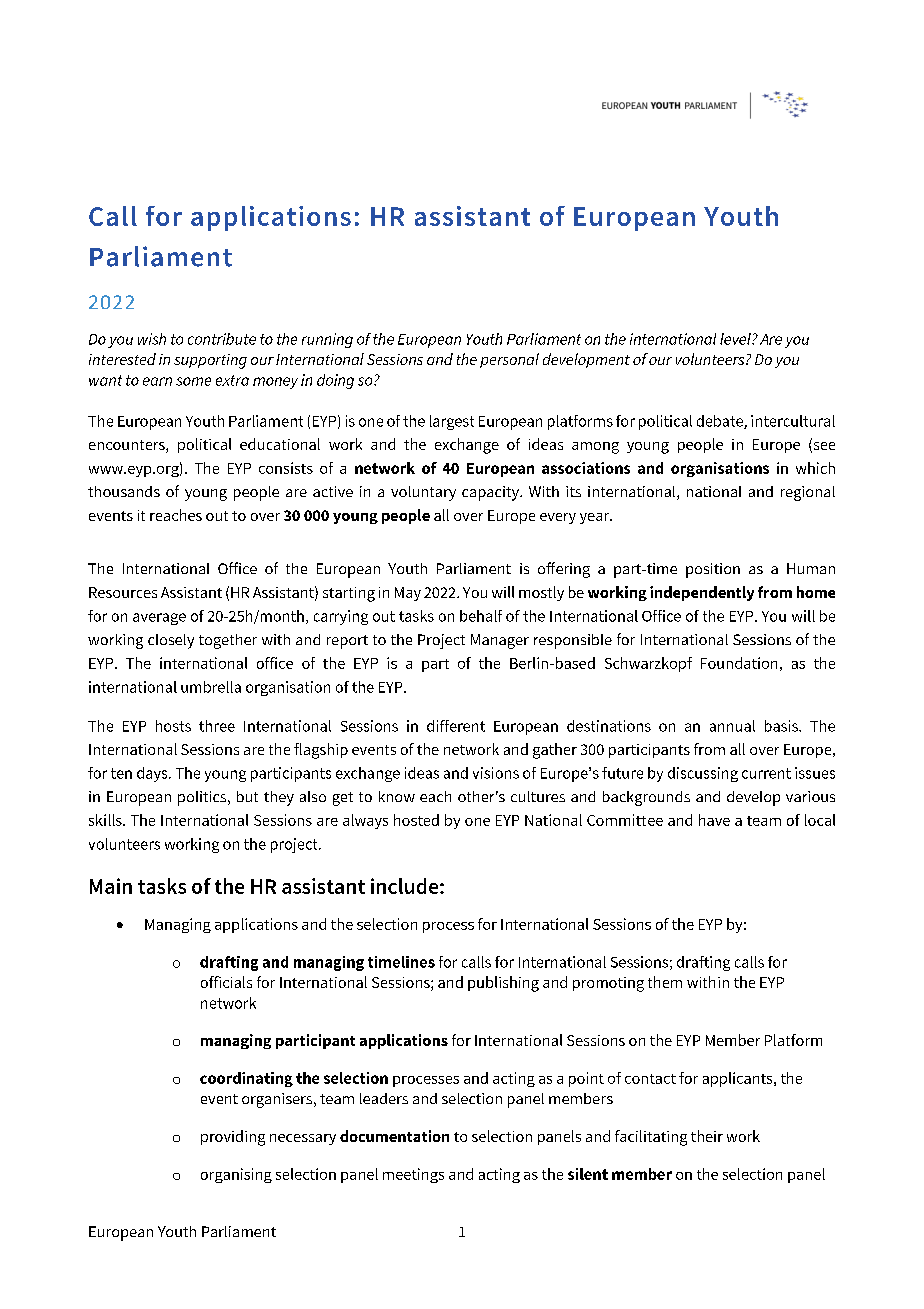  What do you see at coordinates (496, 773) in the document?
I see `visions` at bounding box center [496, 773].
